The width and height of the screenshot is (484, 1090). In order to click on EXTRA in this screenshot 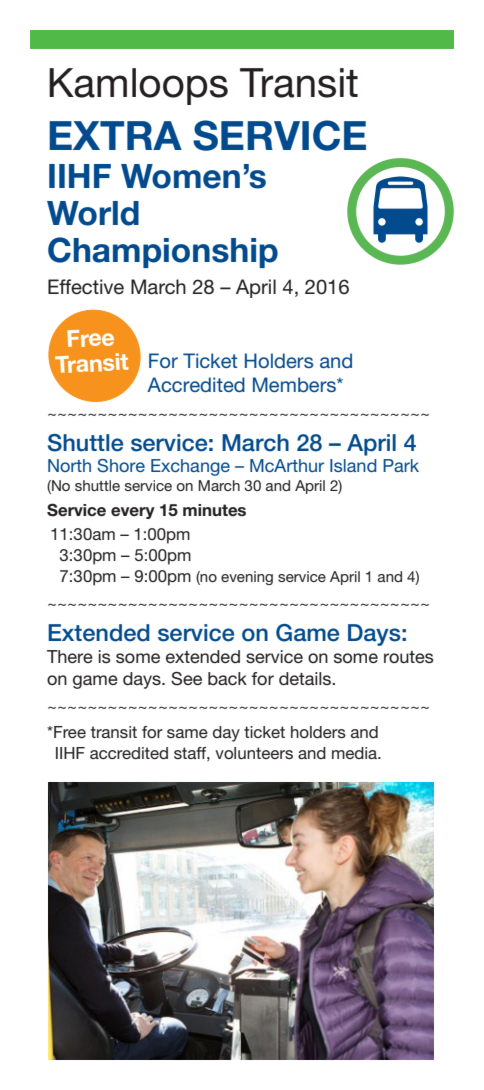, I will do `click(115, 135)`.
